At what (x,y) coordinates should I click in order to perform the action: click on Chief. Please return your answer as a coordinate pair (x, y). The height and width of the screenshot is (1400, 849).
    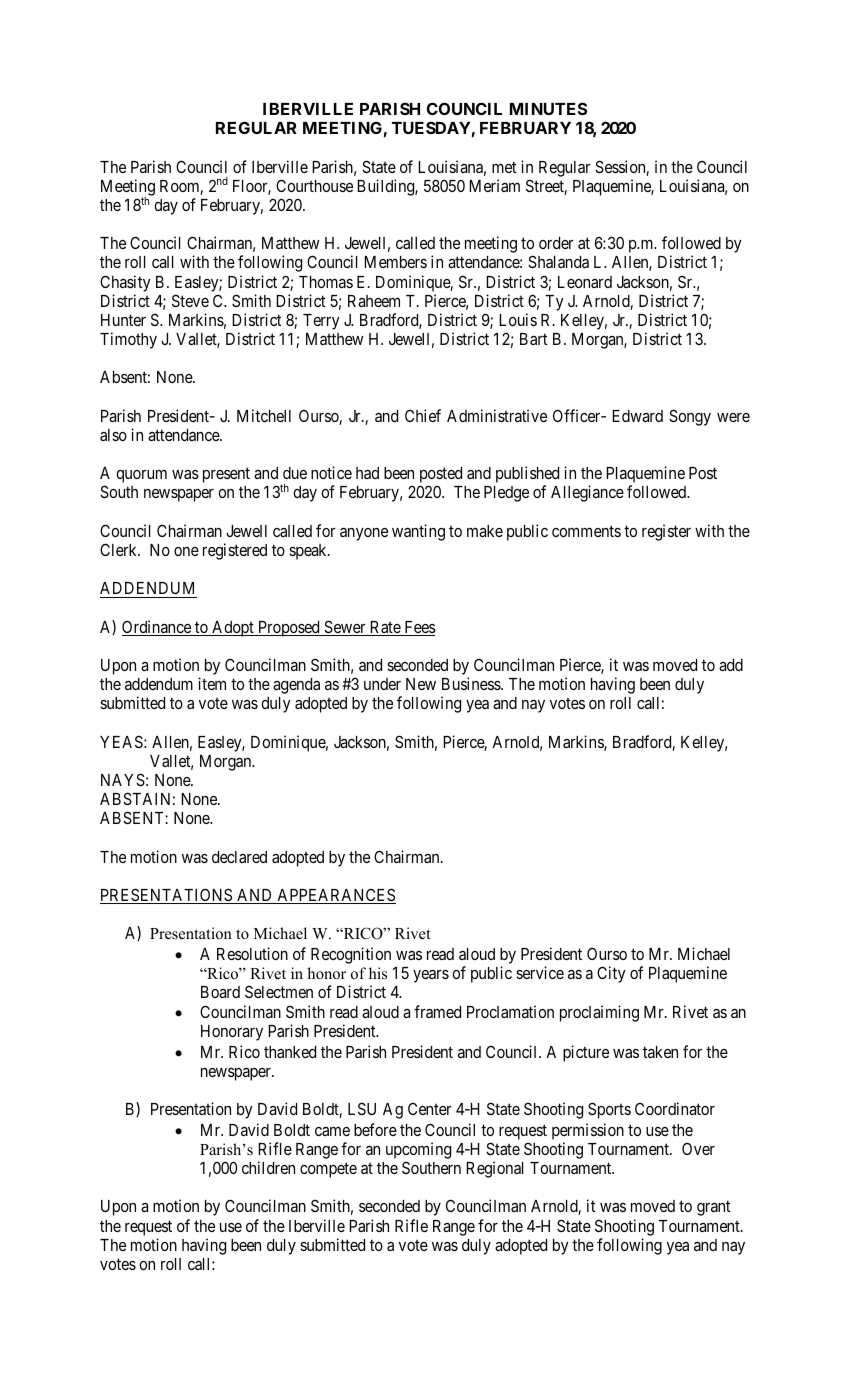
    Looking at the image, I should click on (423, 415).
